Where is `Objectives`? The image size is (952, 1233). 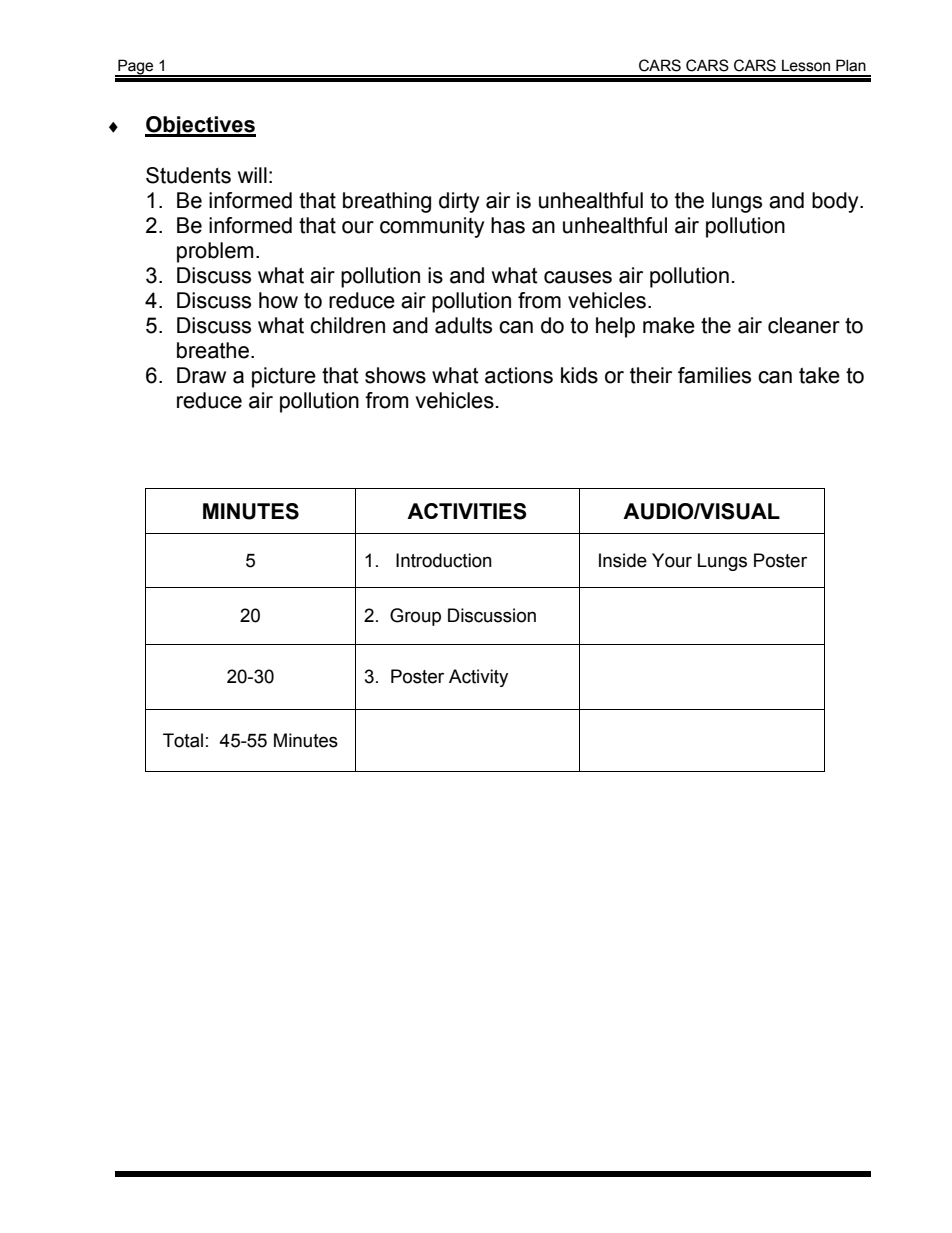
Objectives is located at coordinates (200, 126).
